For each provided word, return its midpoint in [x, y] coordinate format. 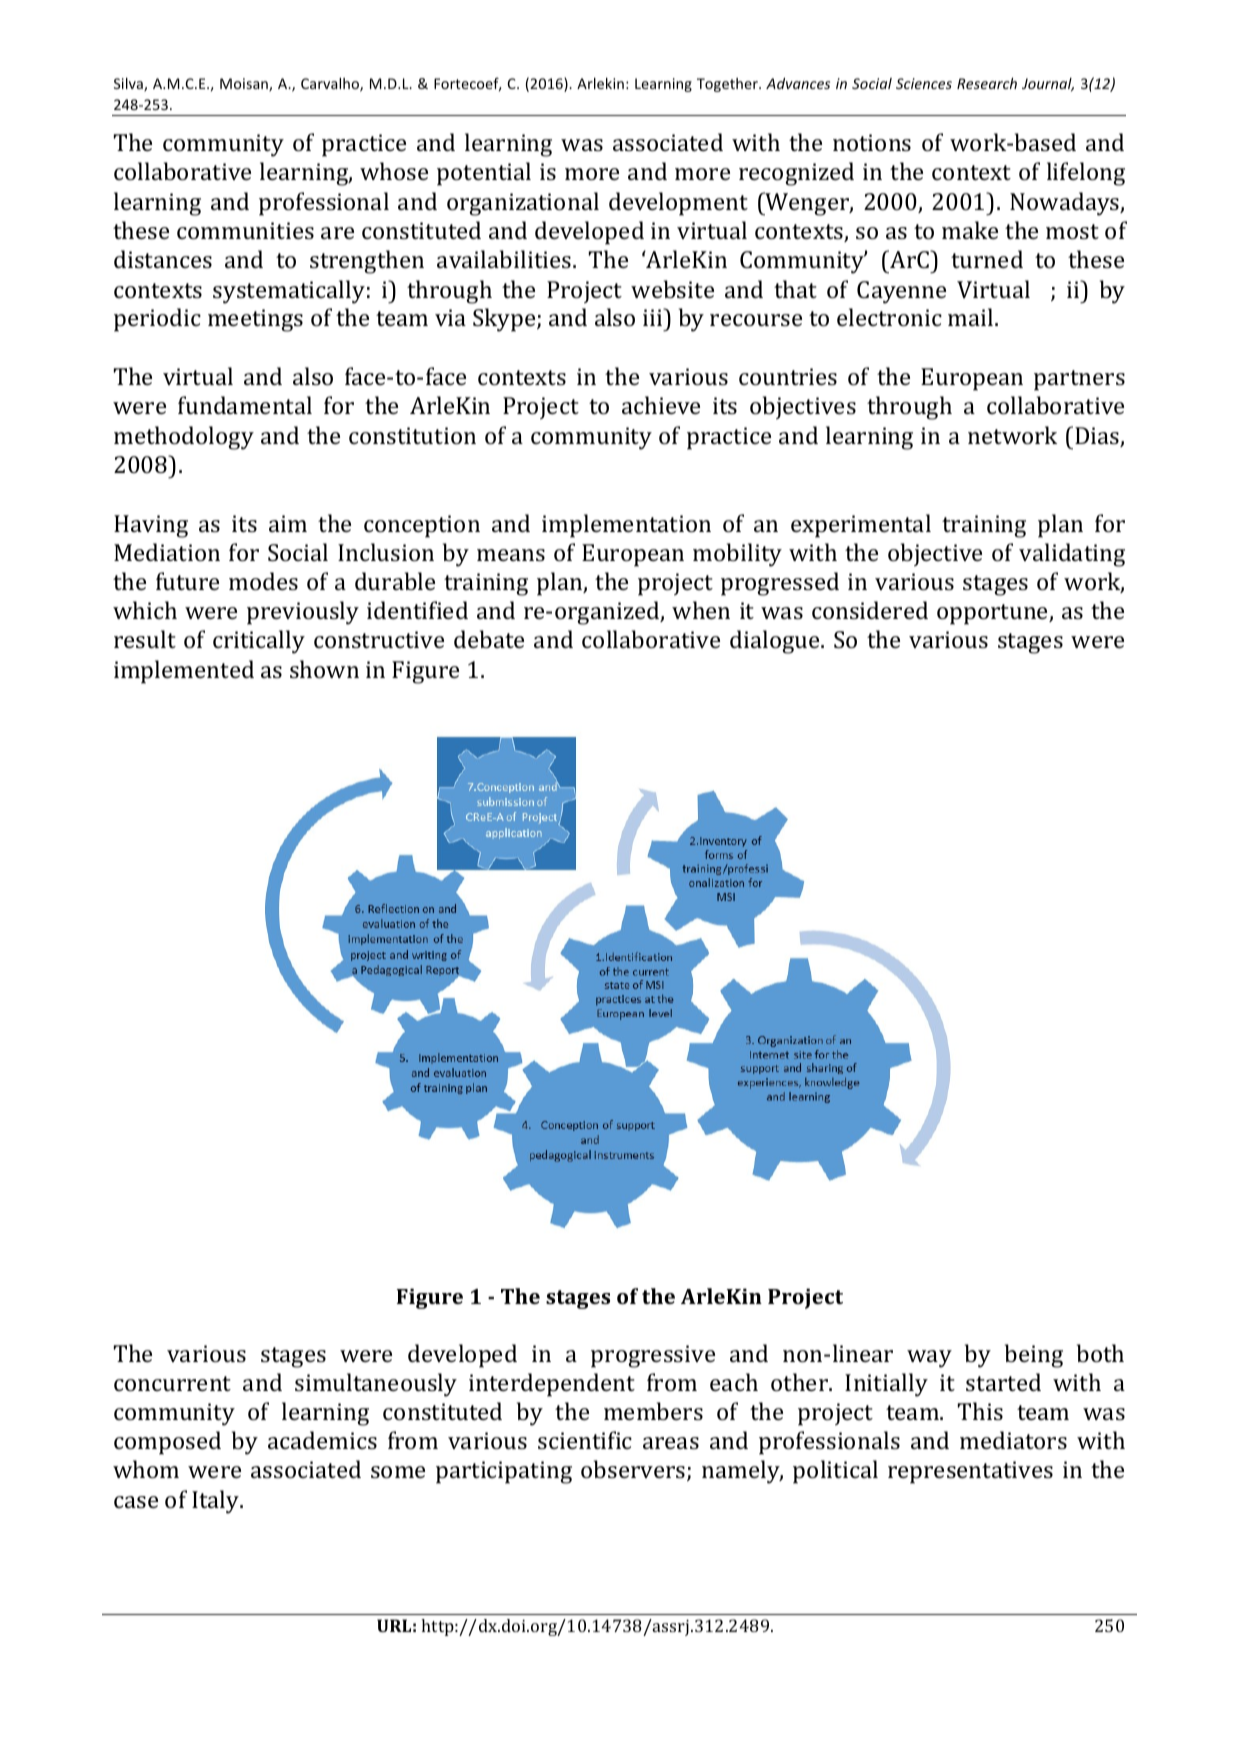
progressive [653, 1356]
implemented [184, 672]
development [678, 204]
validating [1072, 555]
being [1034, 1356]
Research [987, 83]
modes [263, 581]
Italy [217, 1502]
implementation [626, 526]
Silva [129, 85]
